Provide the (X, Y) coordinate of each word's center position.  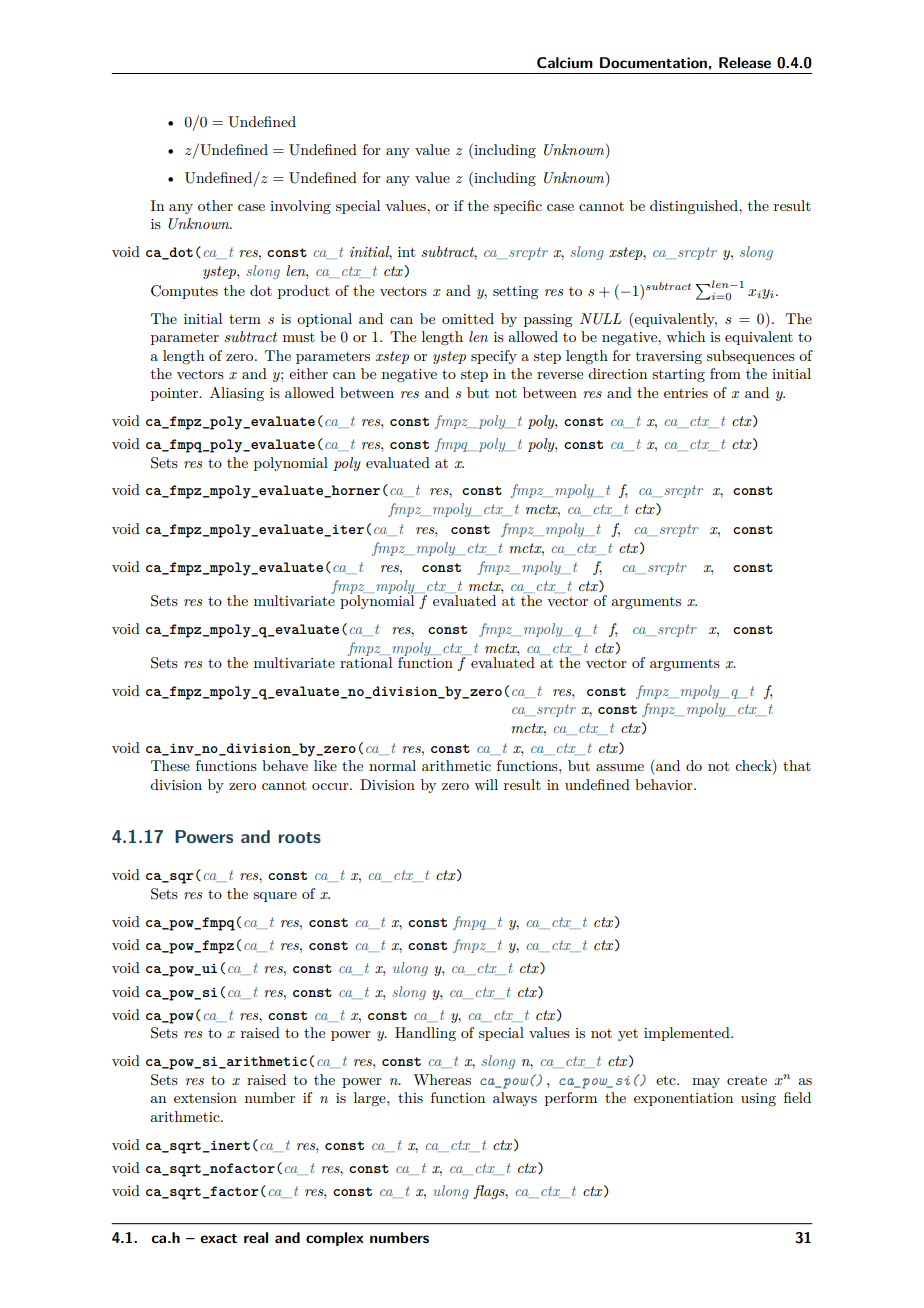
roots (299, 837)
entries (686, 393)
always (515, 1099)
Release (745, 62)
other (215, 205)
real (256, 1237)
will (486, 784)
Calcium (565, 62)
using (758, 1099)
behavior (665, 784)
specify (494, 357)
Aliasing (237, 394)
